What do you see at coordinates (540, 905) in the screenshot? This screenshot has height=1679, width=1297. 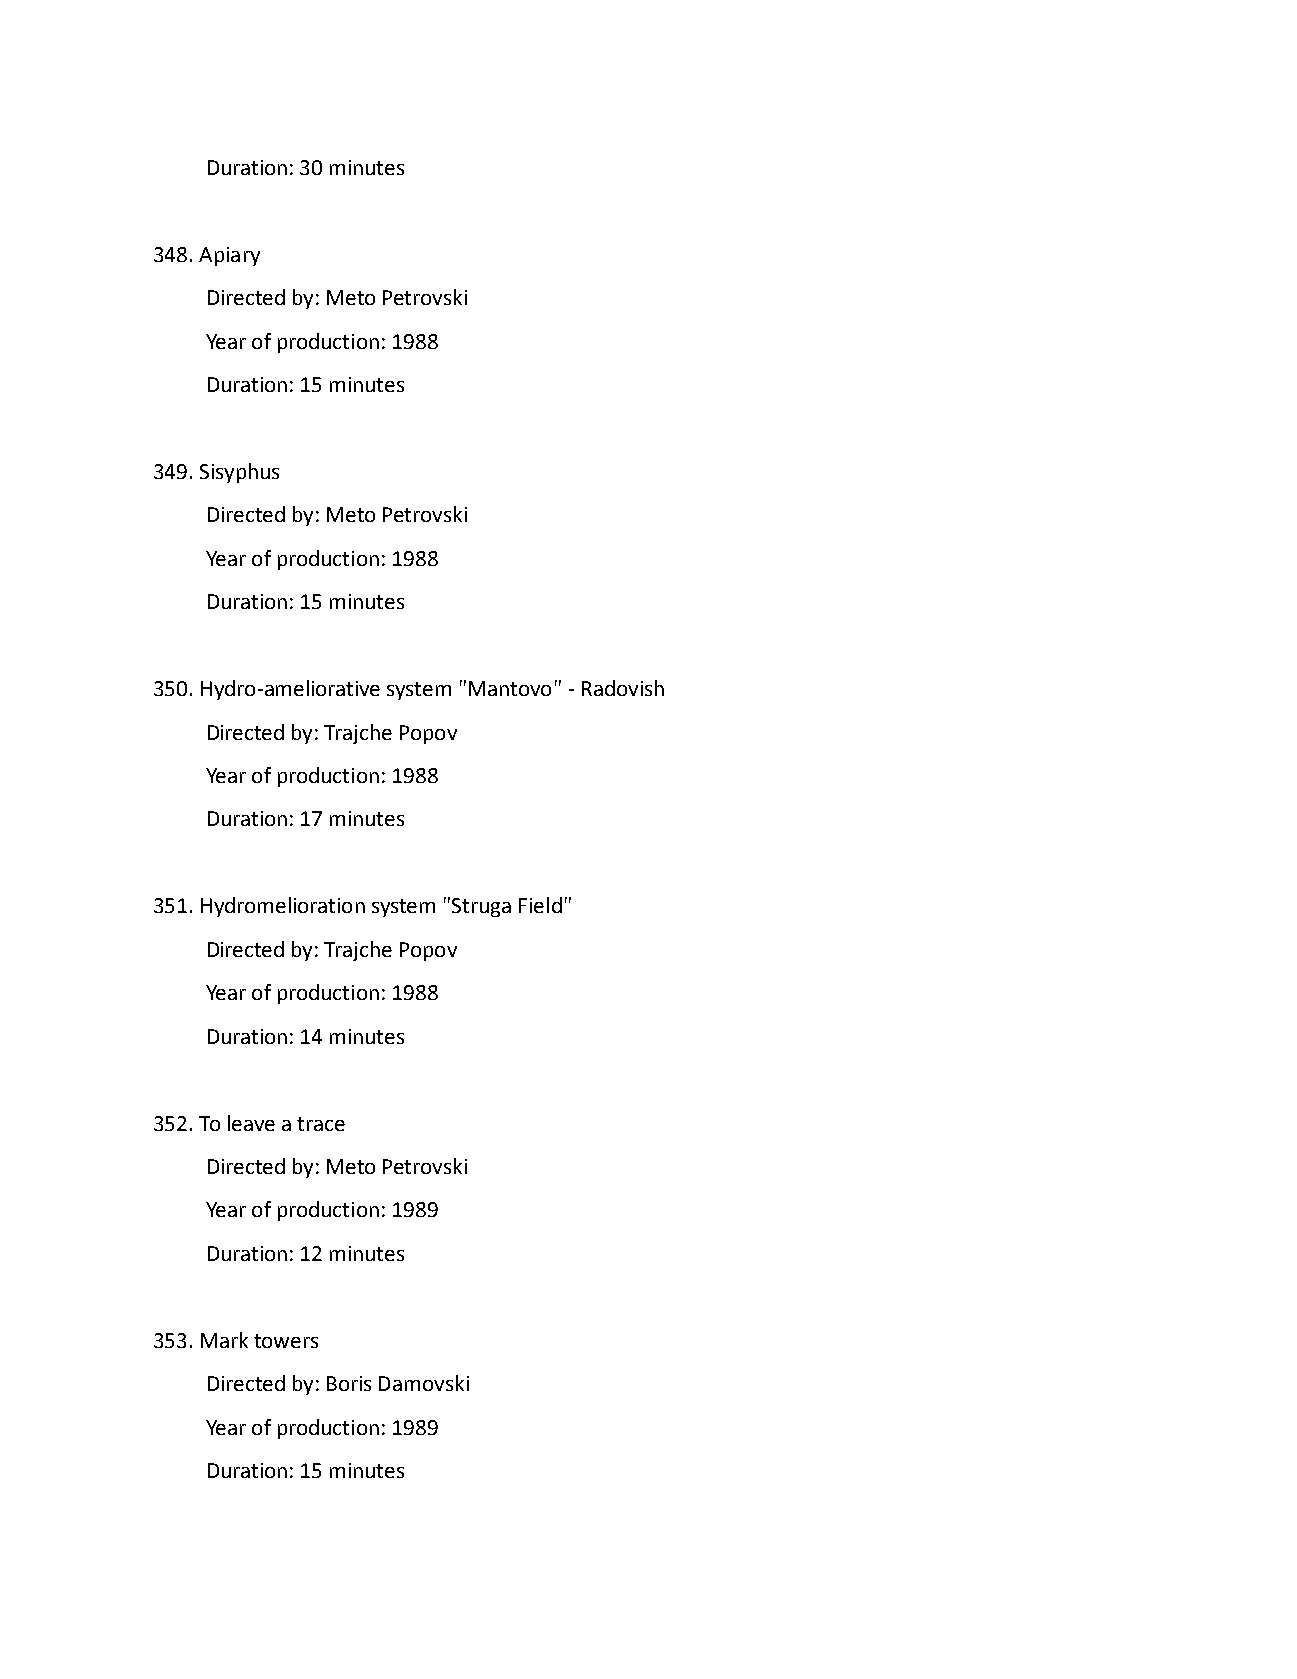 I see `Field` at bounding box center [540, 905].
